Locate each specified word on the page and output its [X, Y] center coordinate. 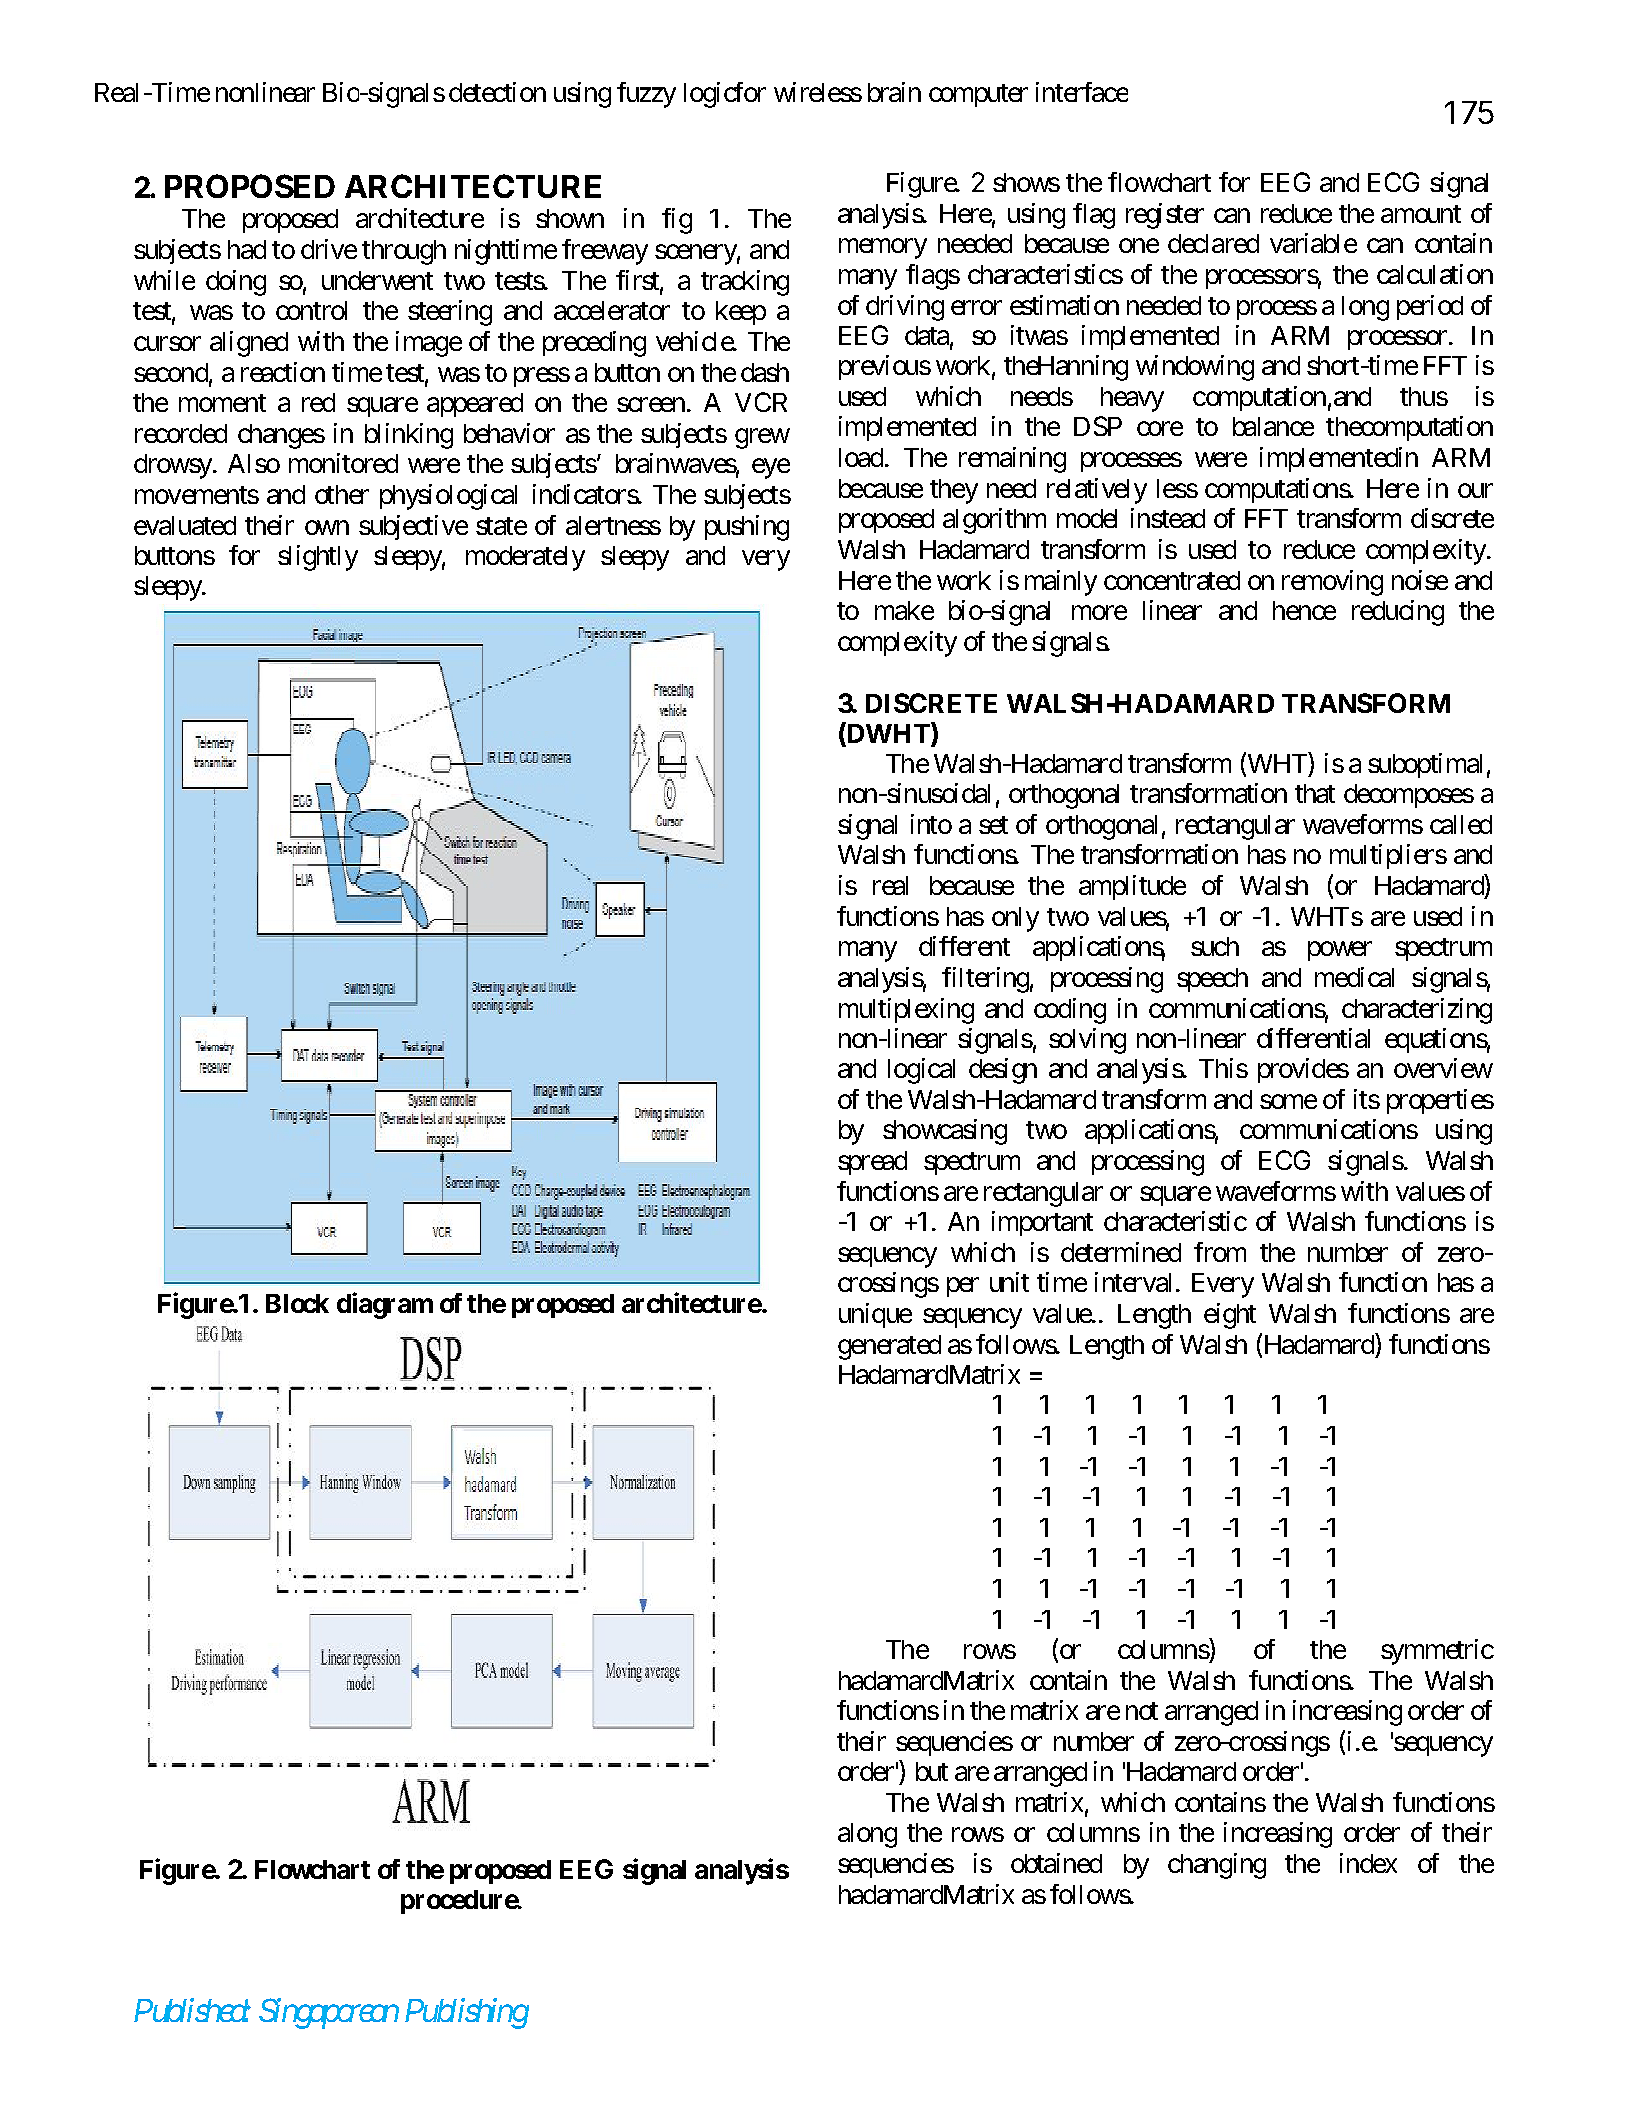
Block [297, 1303]
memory [883, 249]
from [1220, 1252]
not [1142, 1711]
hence [1304, 610]
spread [872, 1163]
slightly [318, 558]
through [404, 252]
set [993, 825]
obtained [1056, 1863]
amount [1421, 214]
